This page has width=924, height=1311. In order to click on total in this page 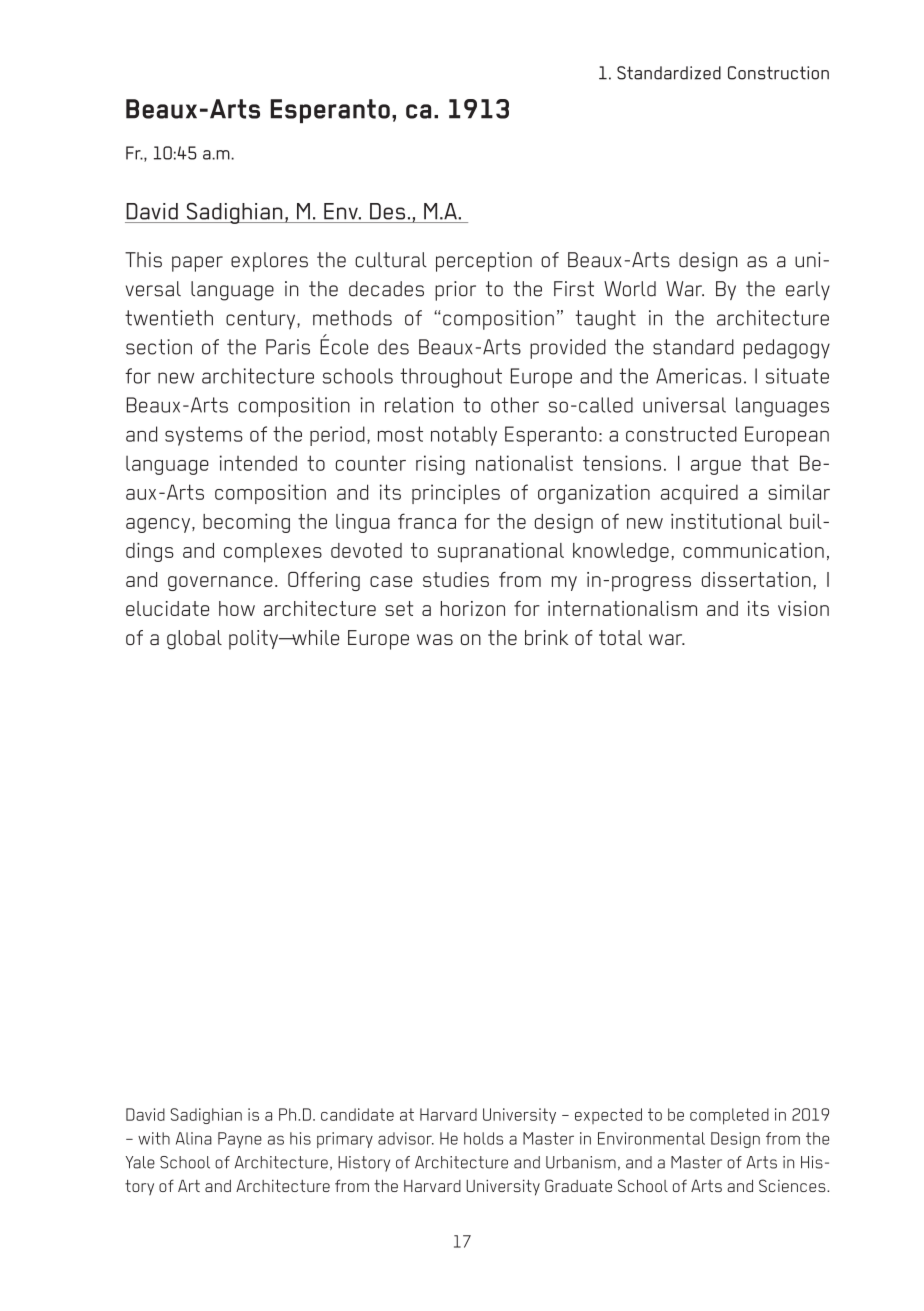, I will do `click(620, 637)`.
